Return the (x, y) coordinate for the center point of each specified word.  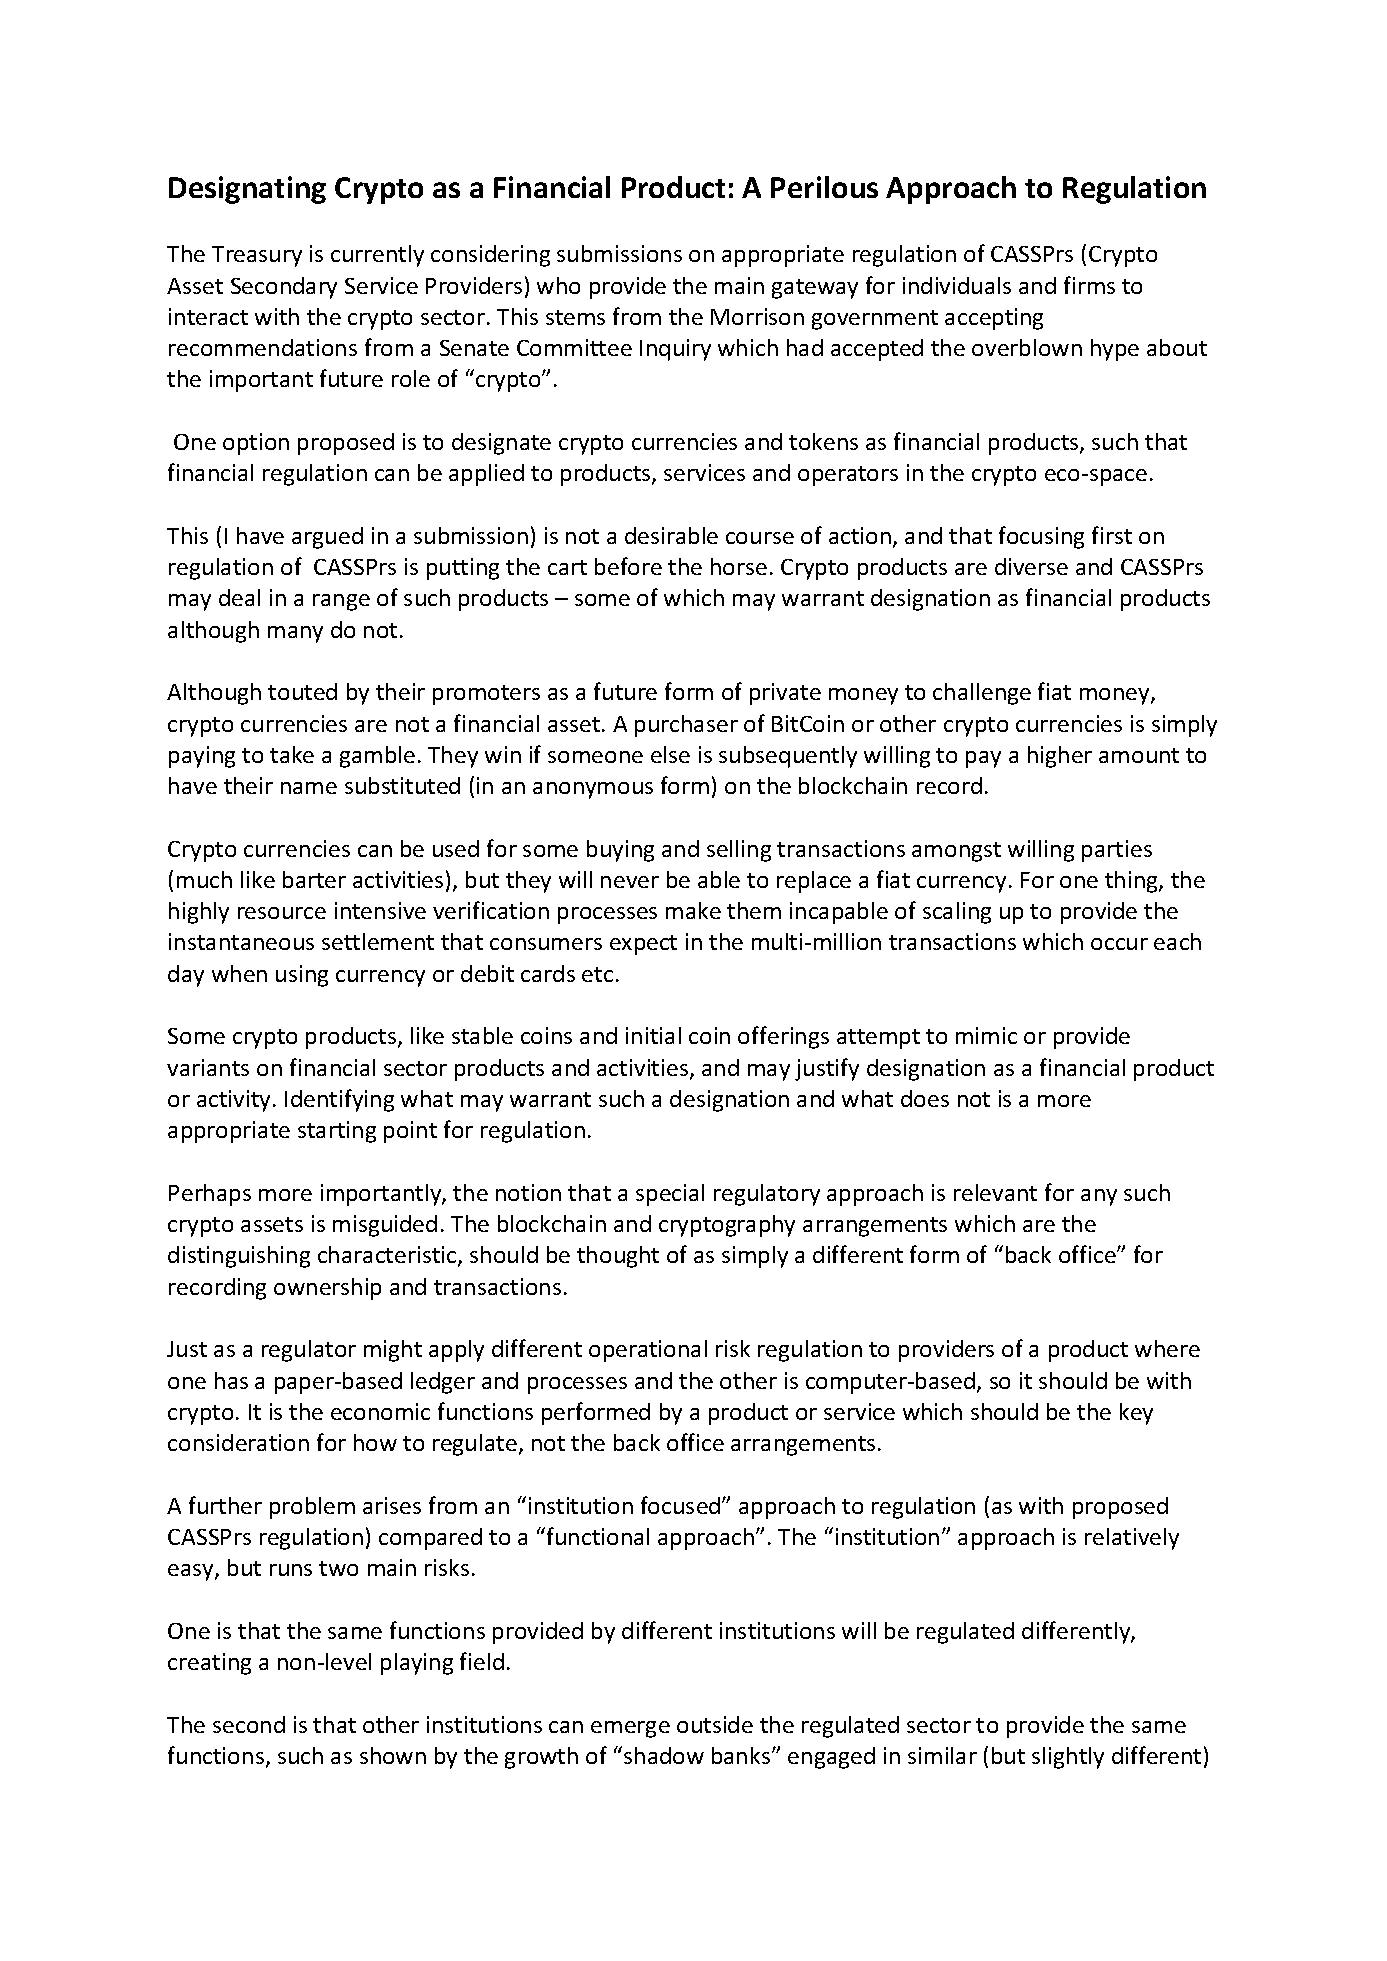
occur (1119, 944)
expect (643, 945)
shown (393, 1755)
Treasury (257, 256)
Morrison (757, 316)
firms (1089, 285)
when (239, 973)
